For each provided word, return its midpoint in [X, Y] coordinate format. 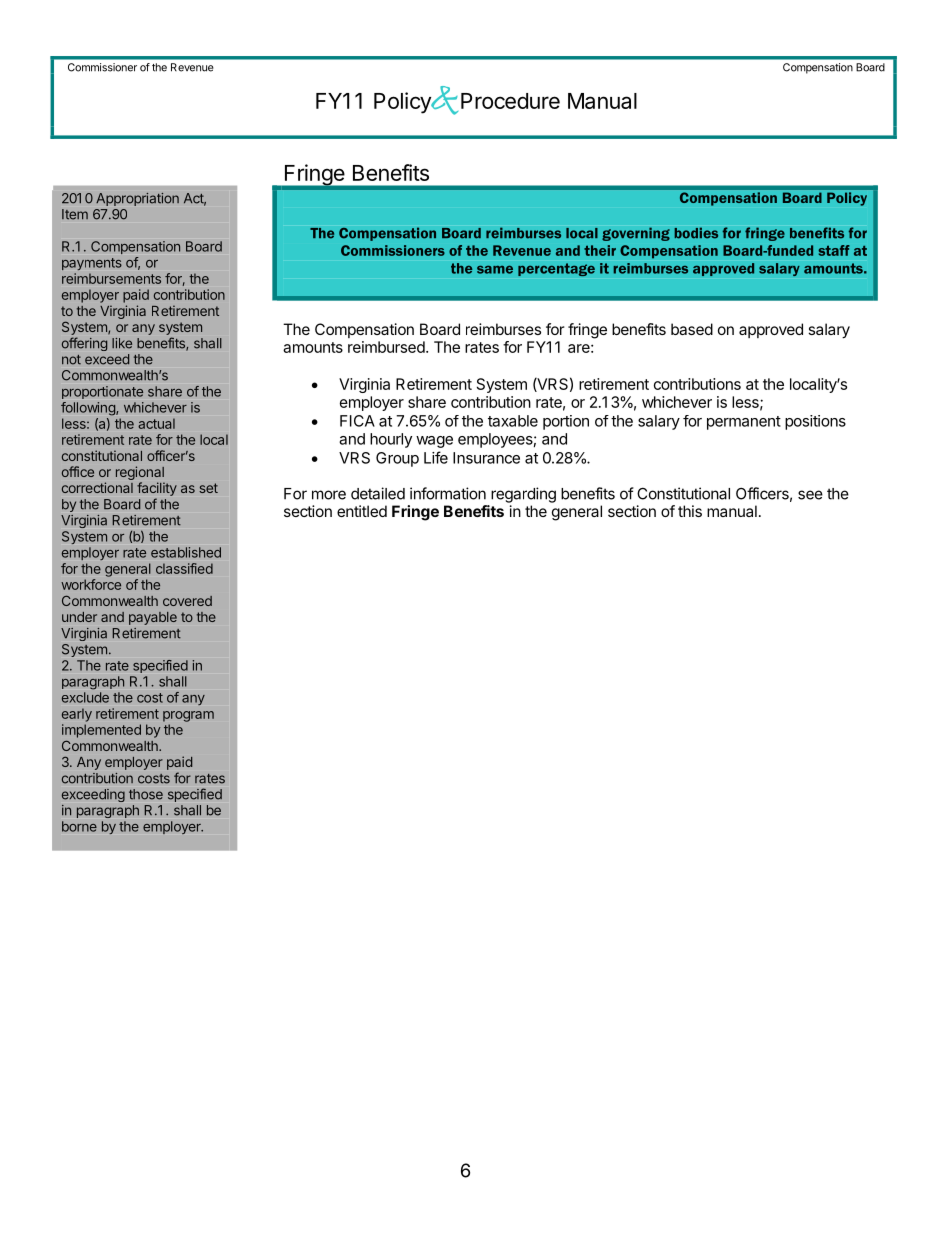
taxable [513, 421]
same [495, 269]
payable [153, 618]
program [188, 716]
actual [156, 423]
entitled [362, 511]
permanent [744, 423]
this [690, 511]
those [146, 794]
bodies [696, 233]
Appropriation [137, 199]
